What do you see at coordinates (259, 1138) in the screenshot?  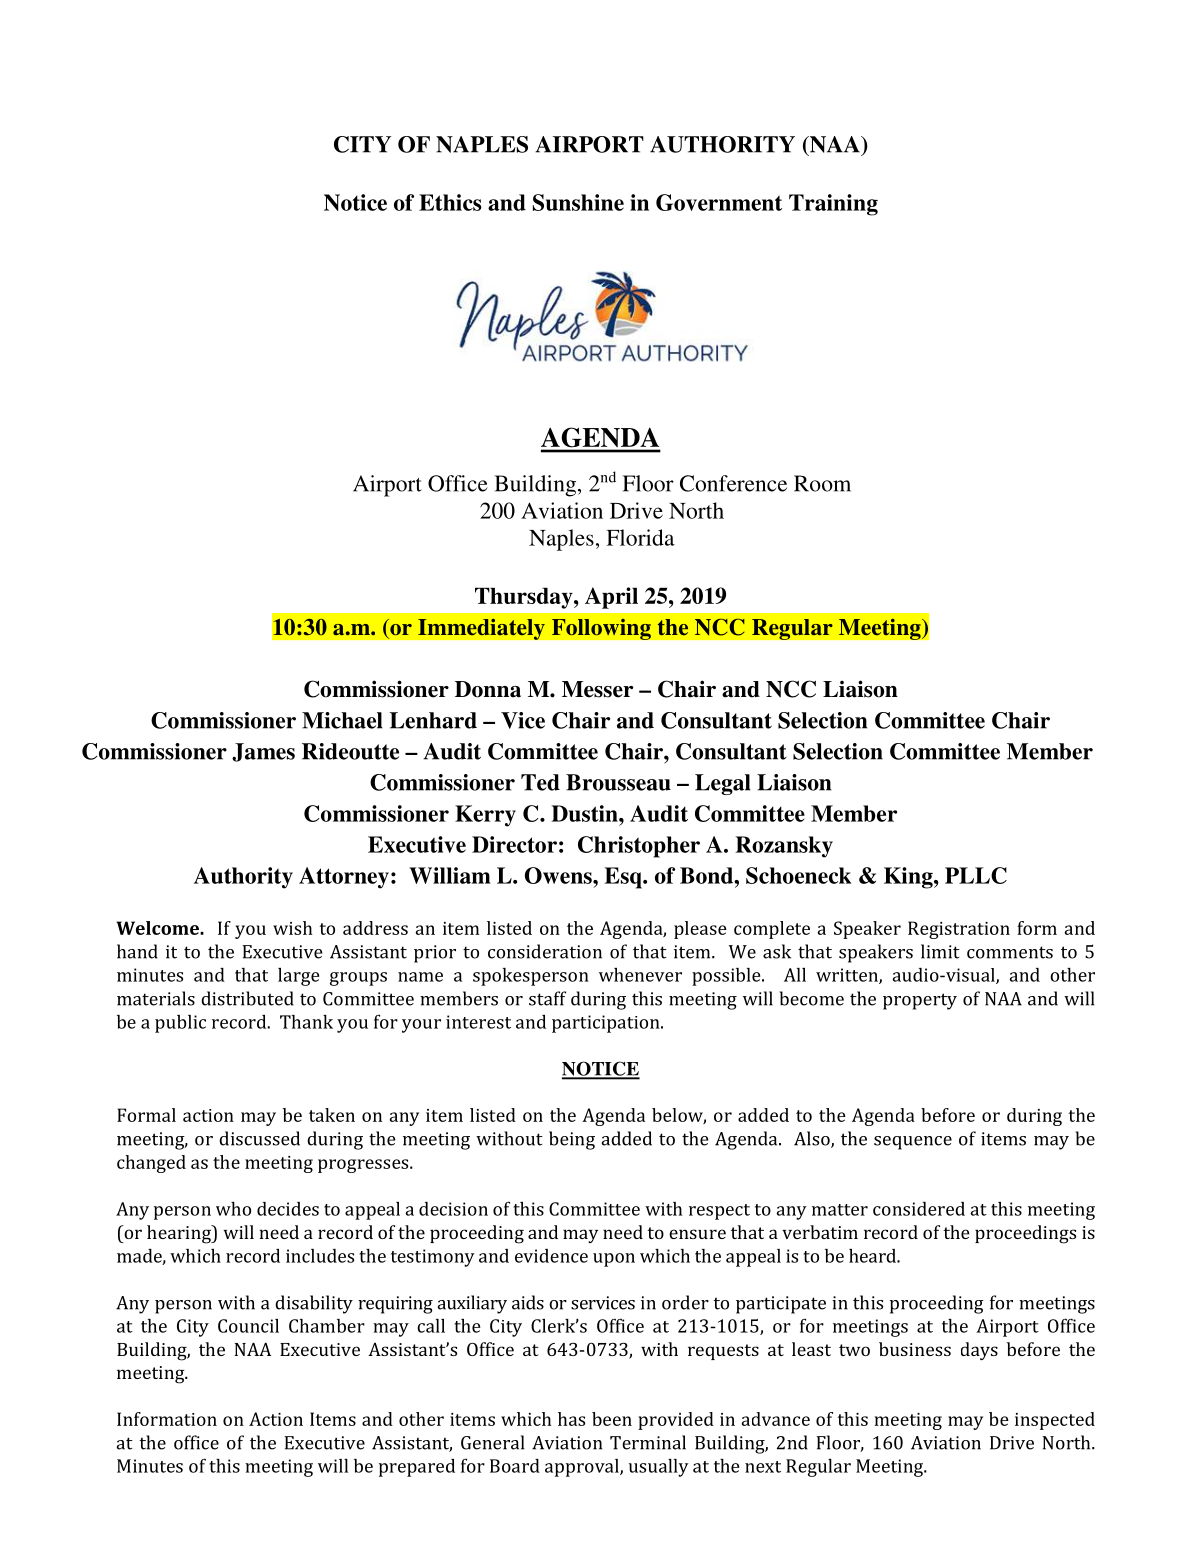 I see `discussed` at bounding box center [259, 1138].
